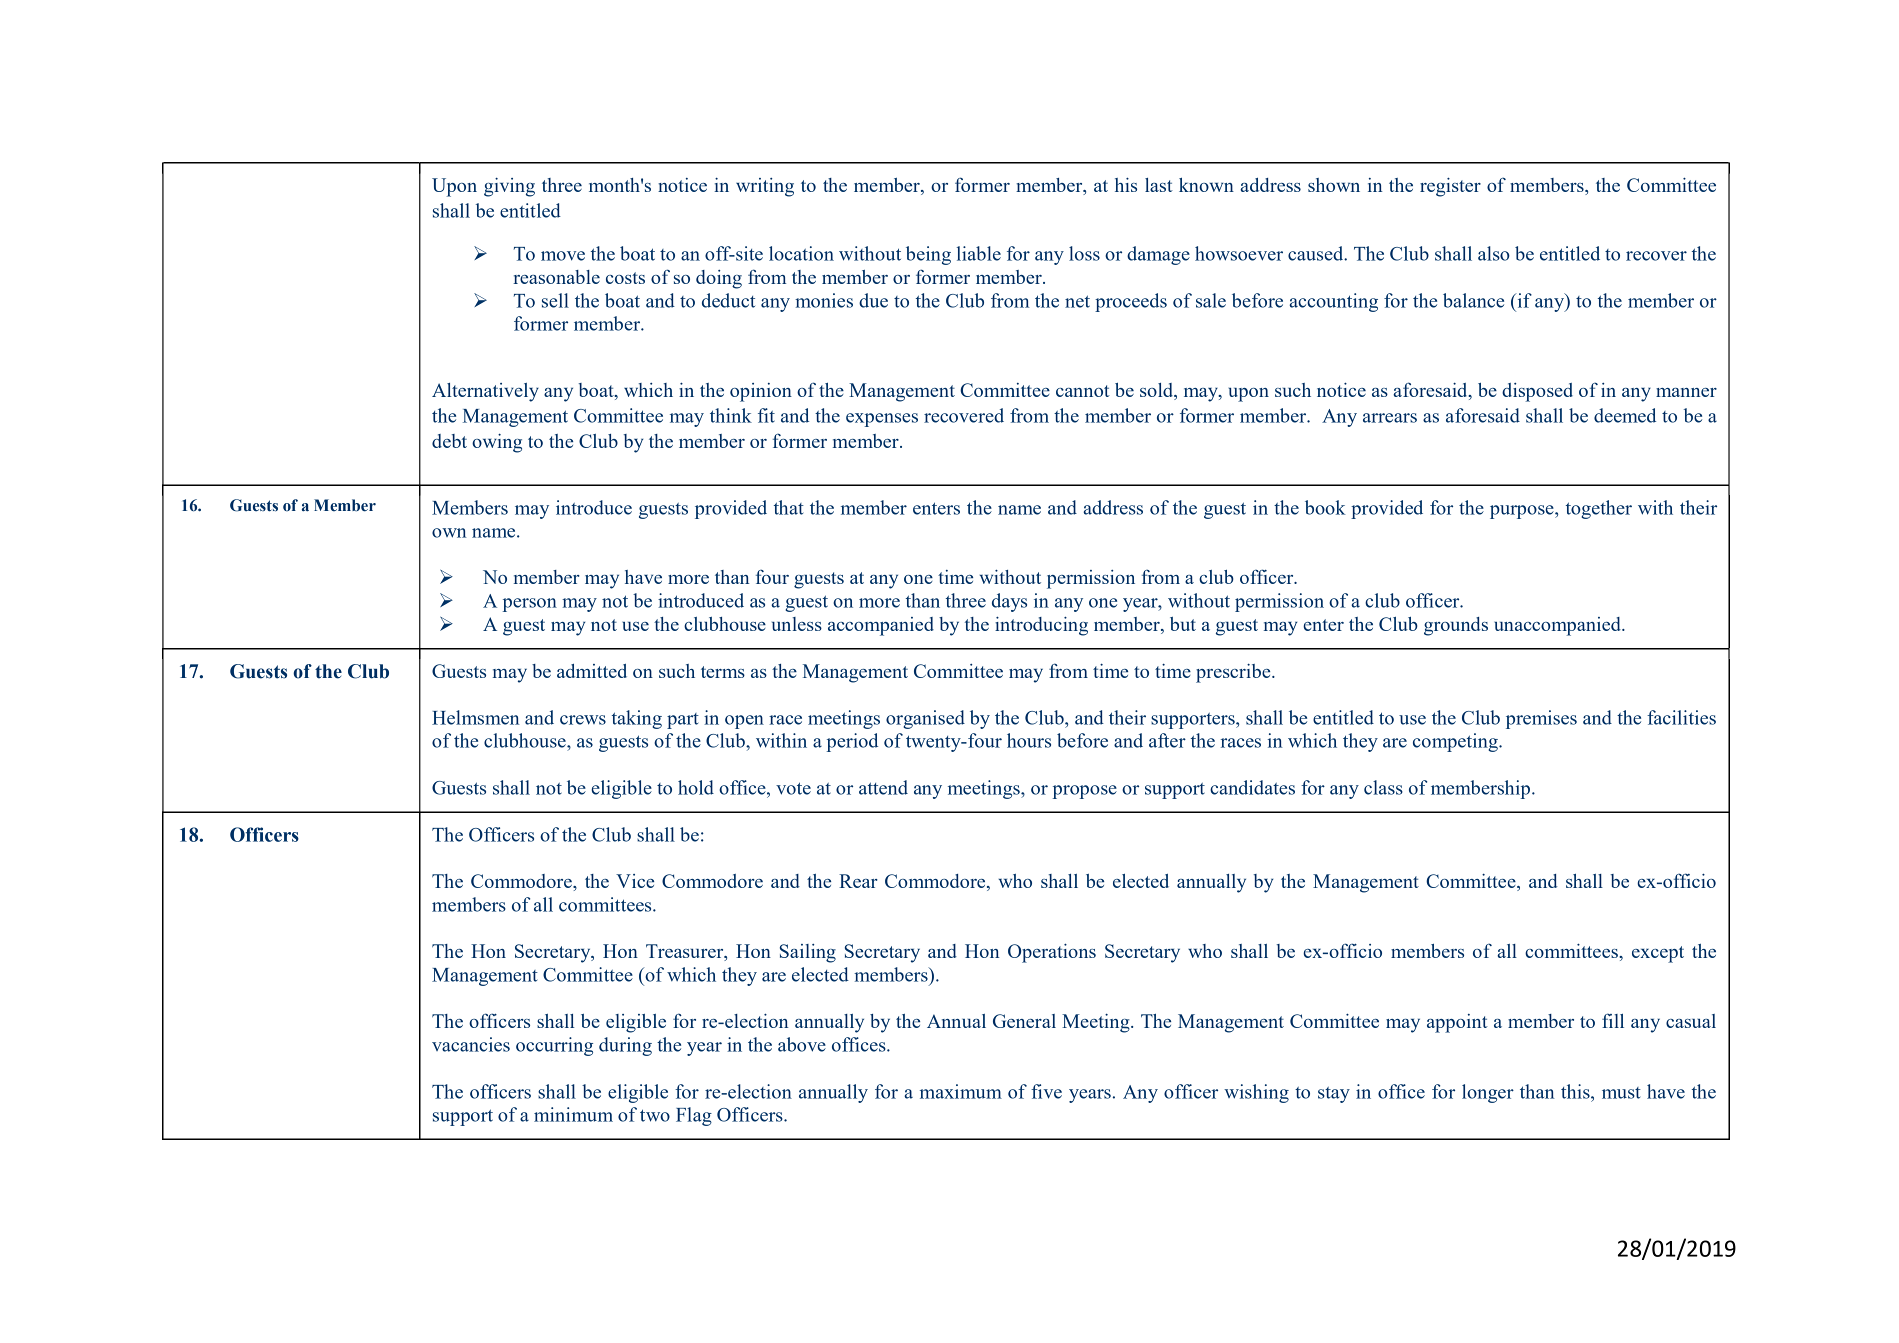  Describe the element at coordinates (1041, 626) in the screenshot. I see `introducing` at that location.
